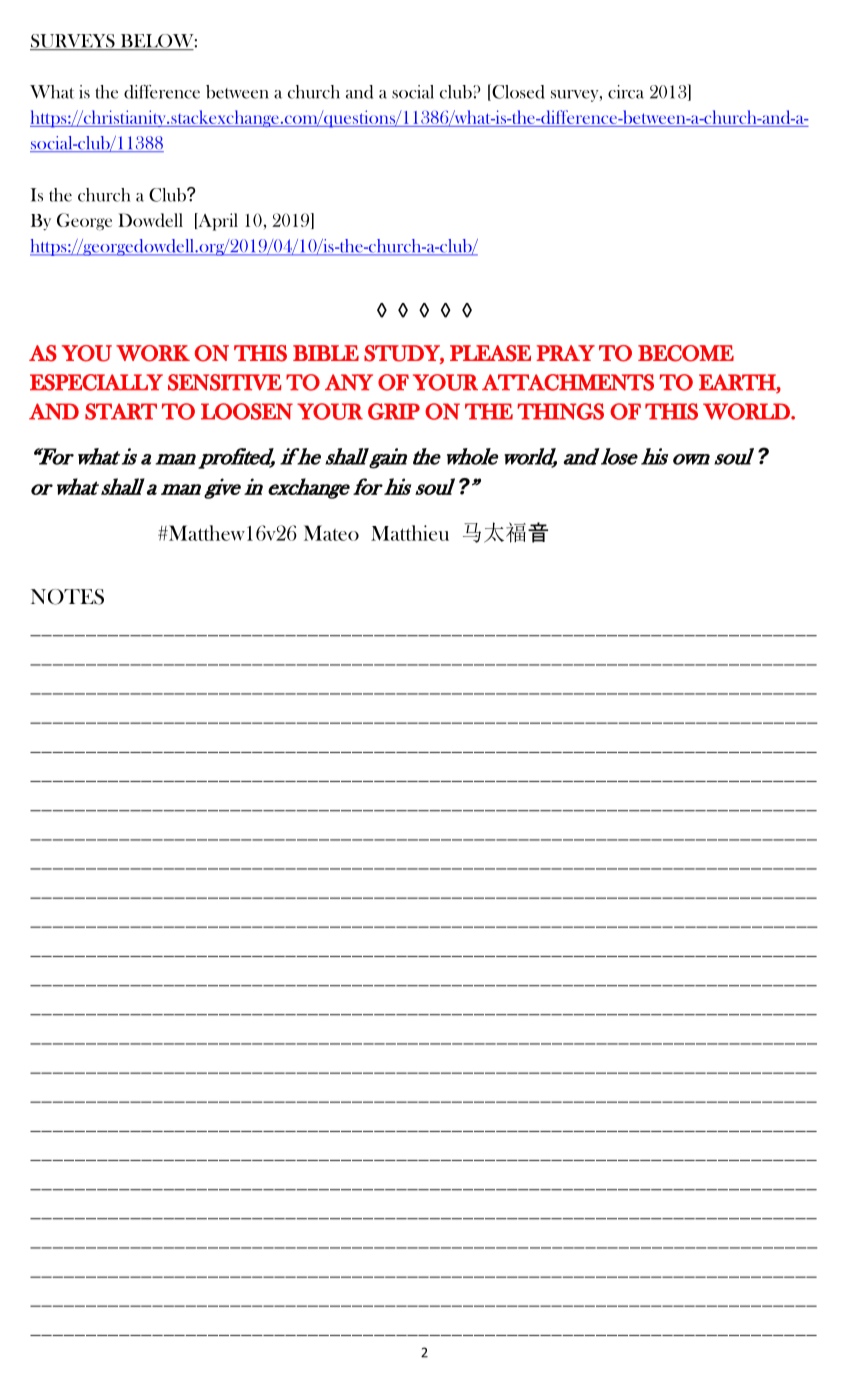  I want to click on WORK, so click(153, 353).
